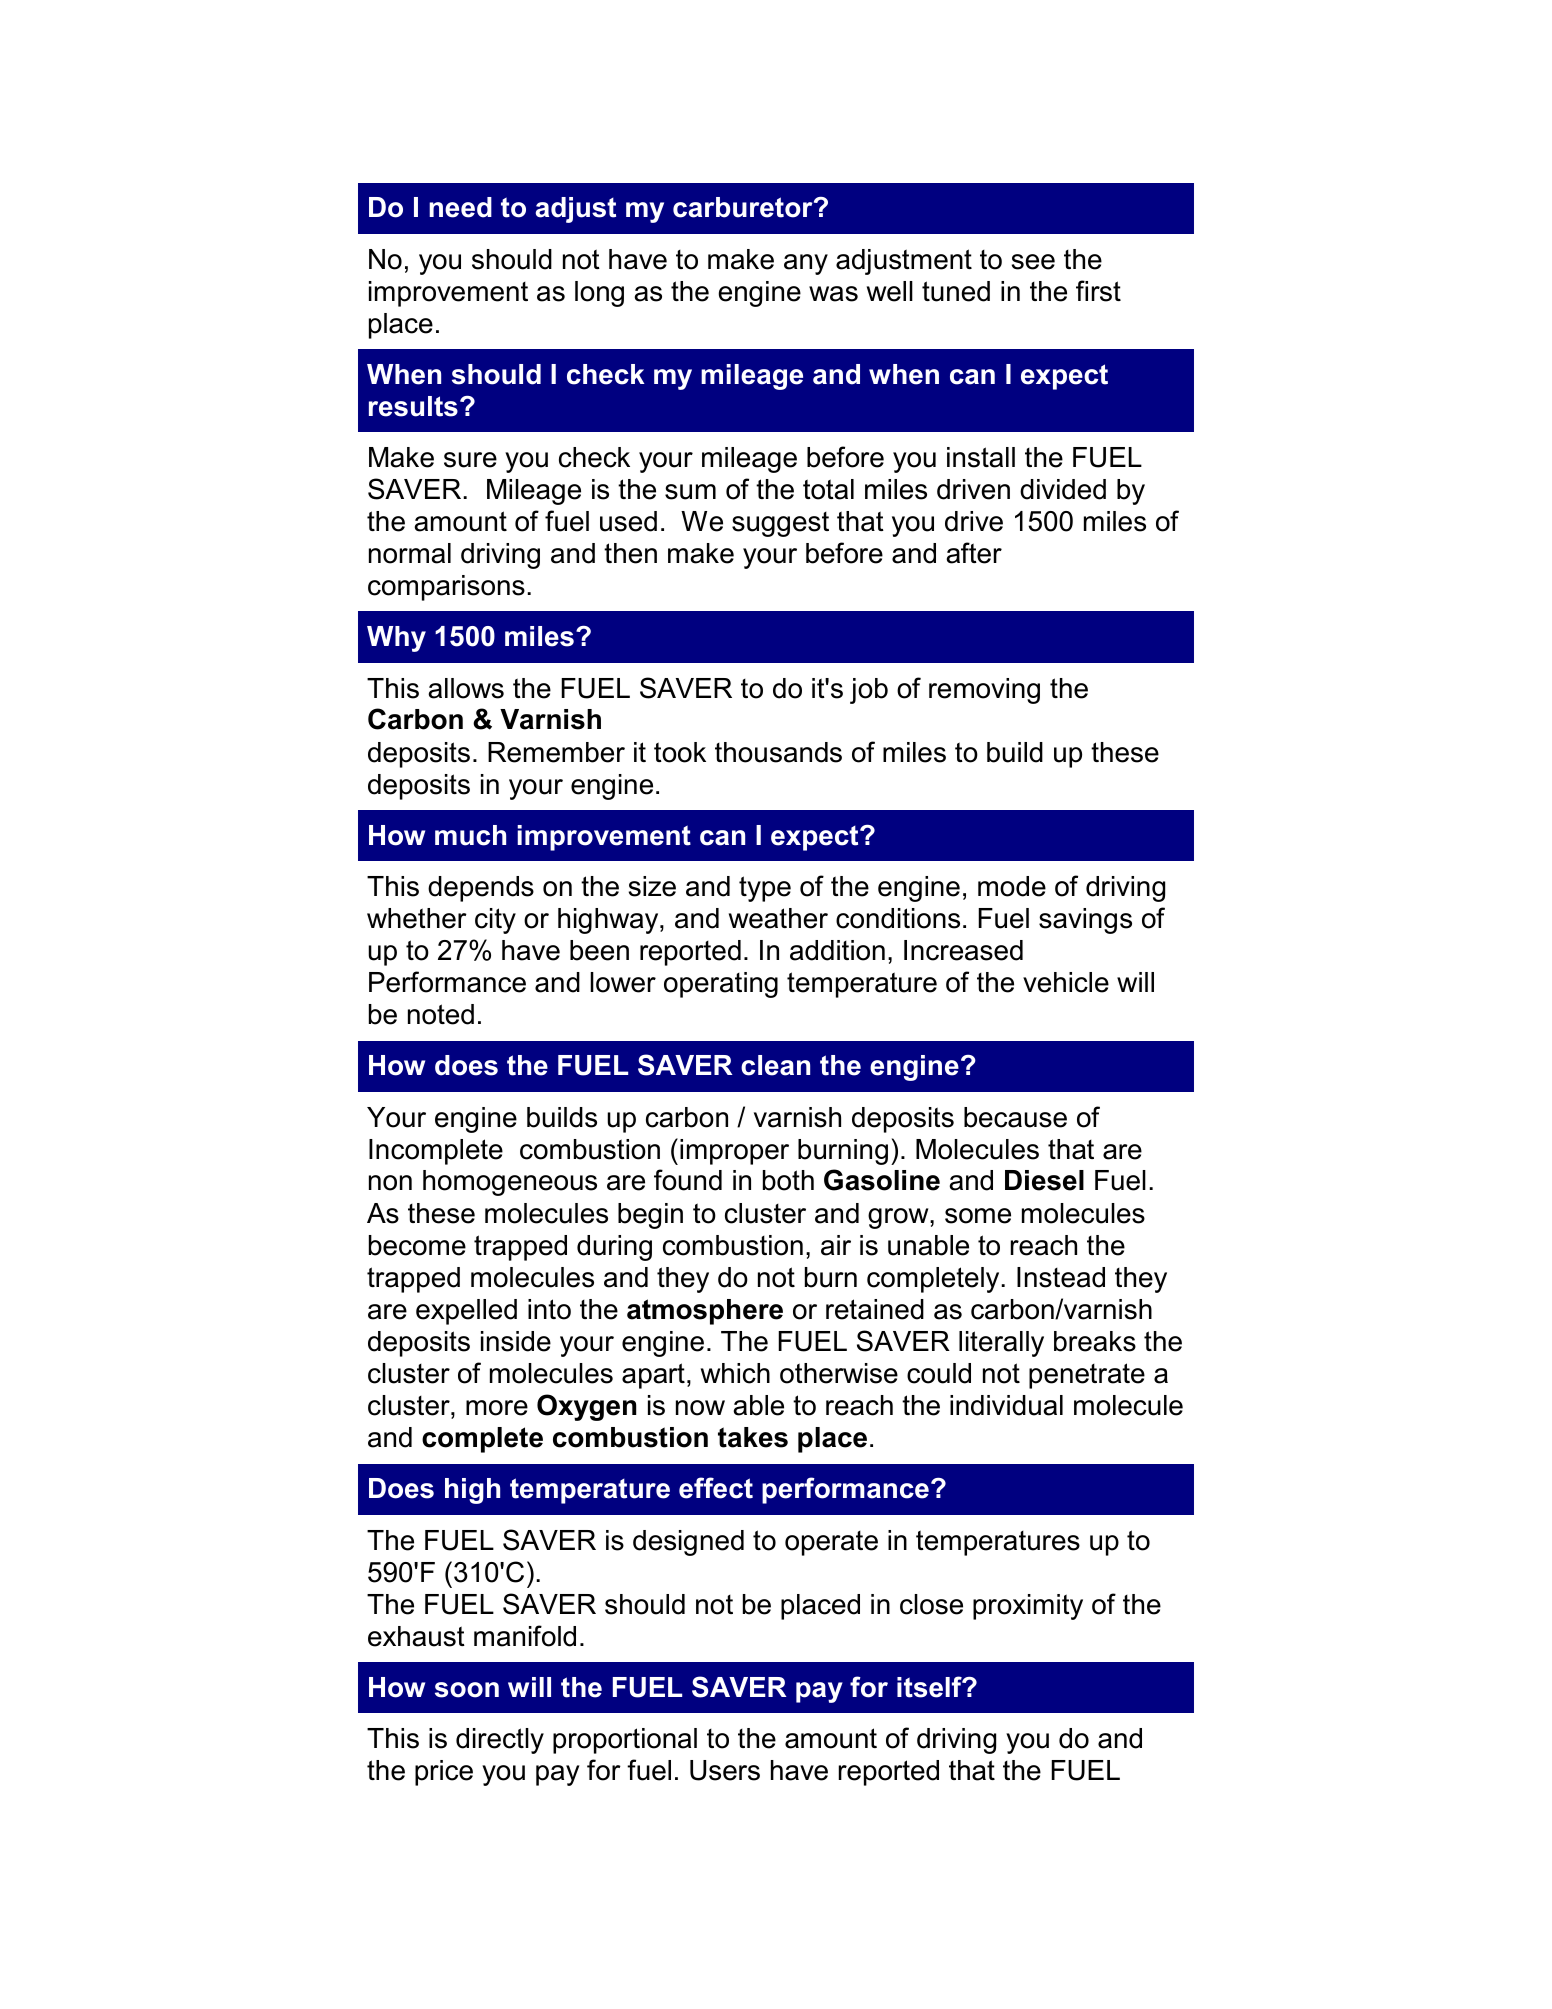 The height and width of the screenshot is (2009, 1552). Describe the element at coordinates (441, 1014) in the screenshot. I see `noted` at that location.
